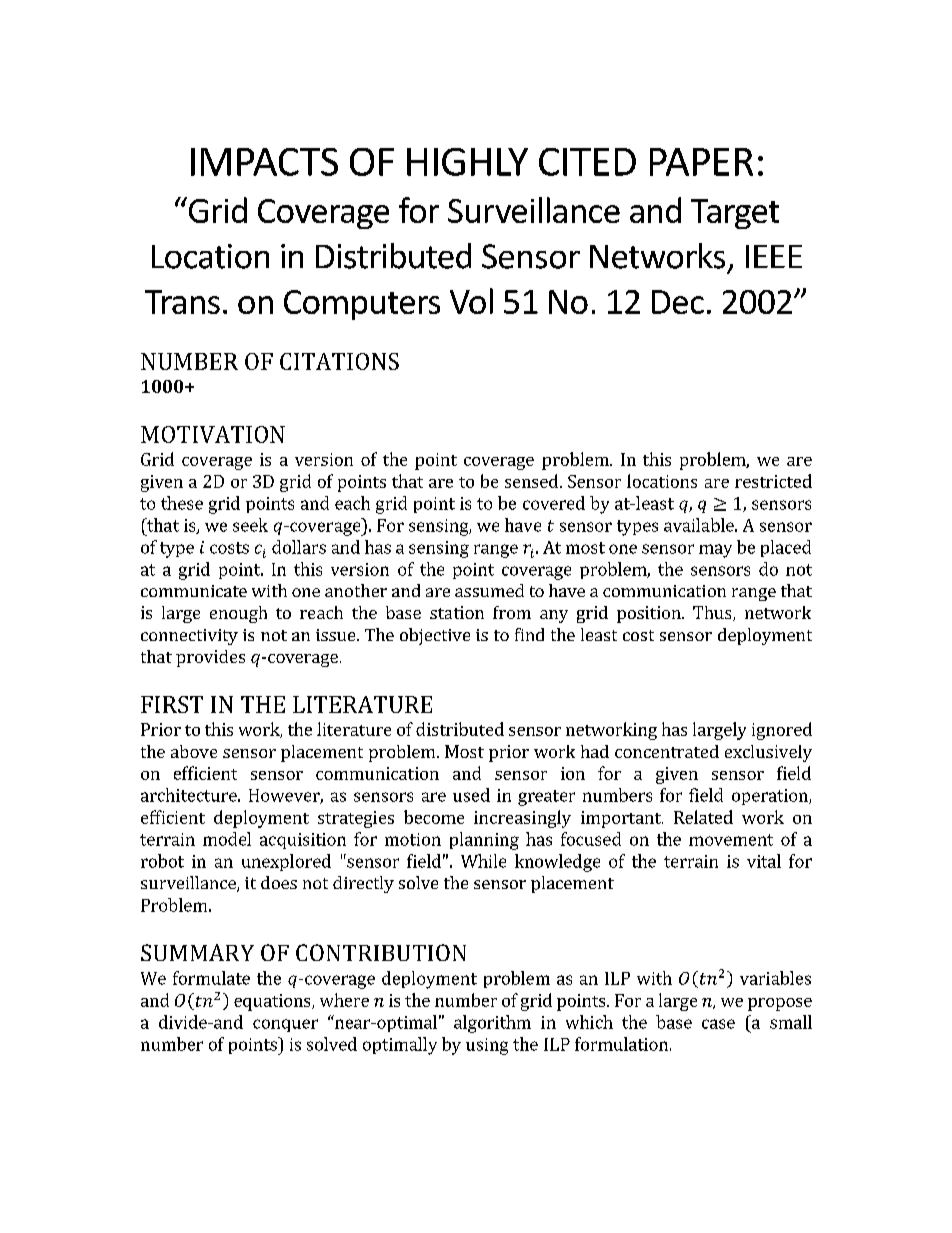 The width and height of the image is (952, 1233). Describe the element at coordinates (213, 434) in the image. I see `MOTIVATION` at that location.
